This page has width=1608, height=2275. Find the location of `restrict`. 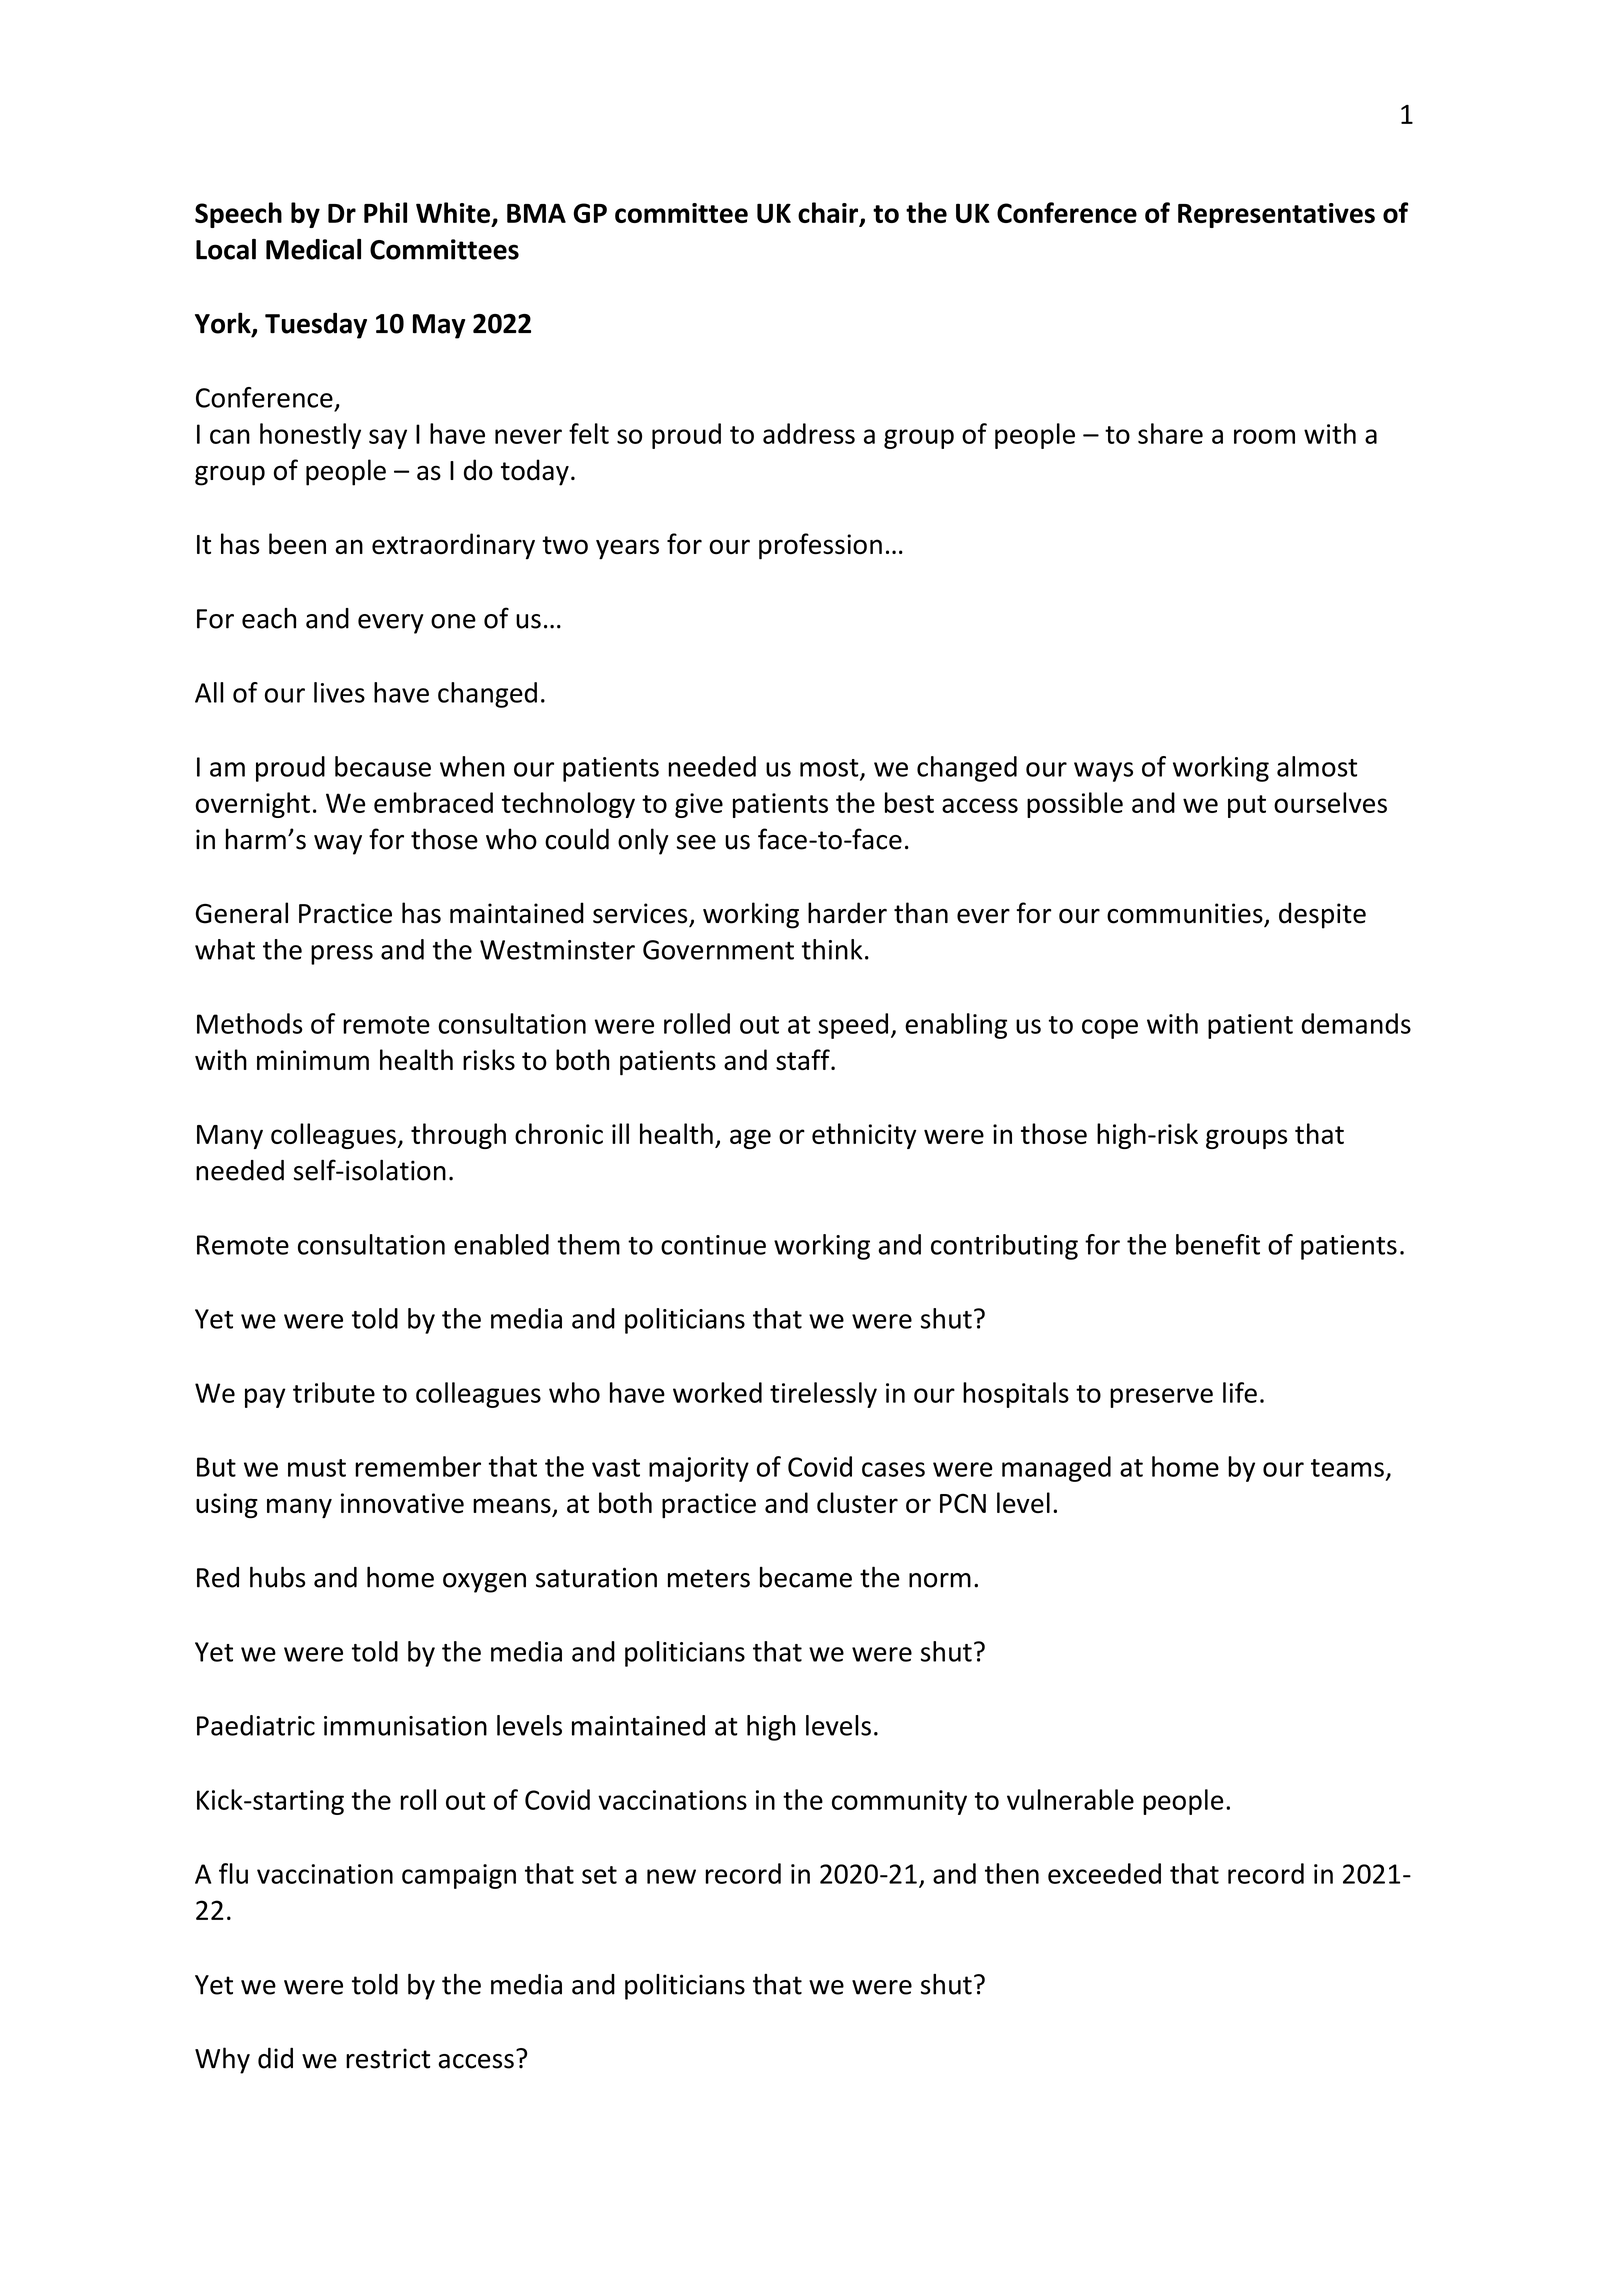

restrict is located at coordinates (388, 2058).
